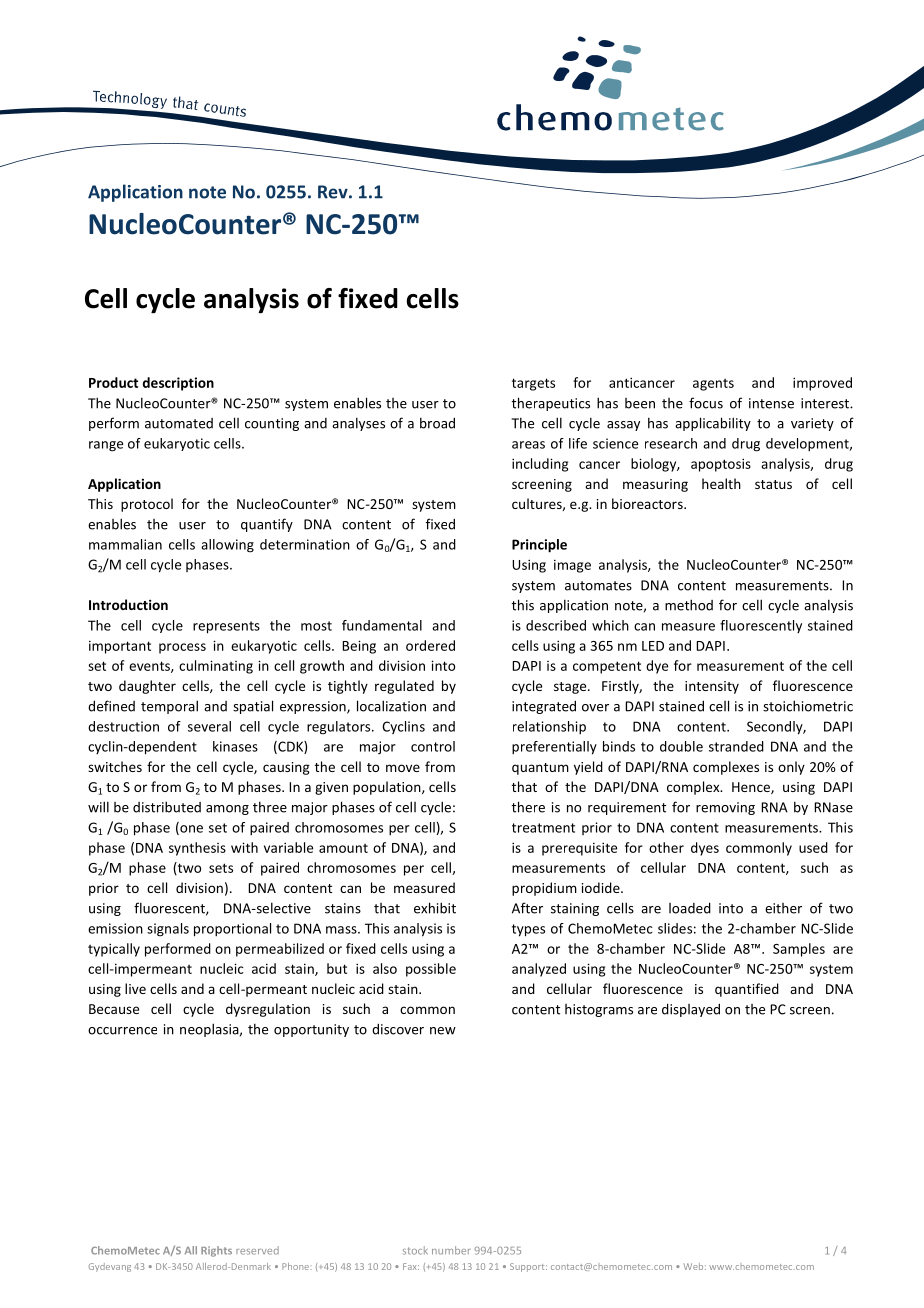  What do you see at coordinates (431, 970) in the screenshot?
I see `possible` at bounding box center [431, 970].
